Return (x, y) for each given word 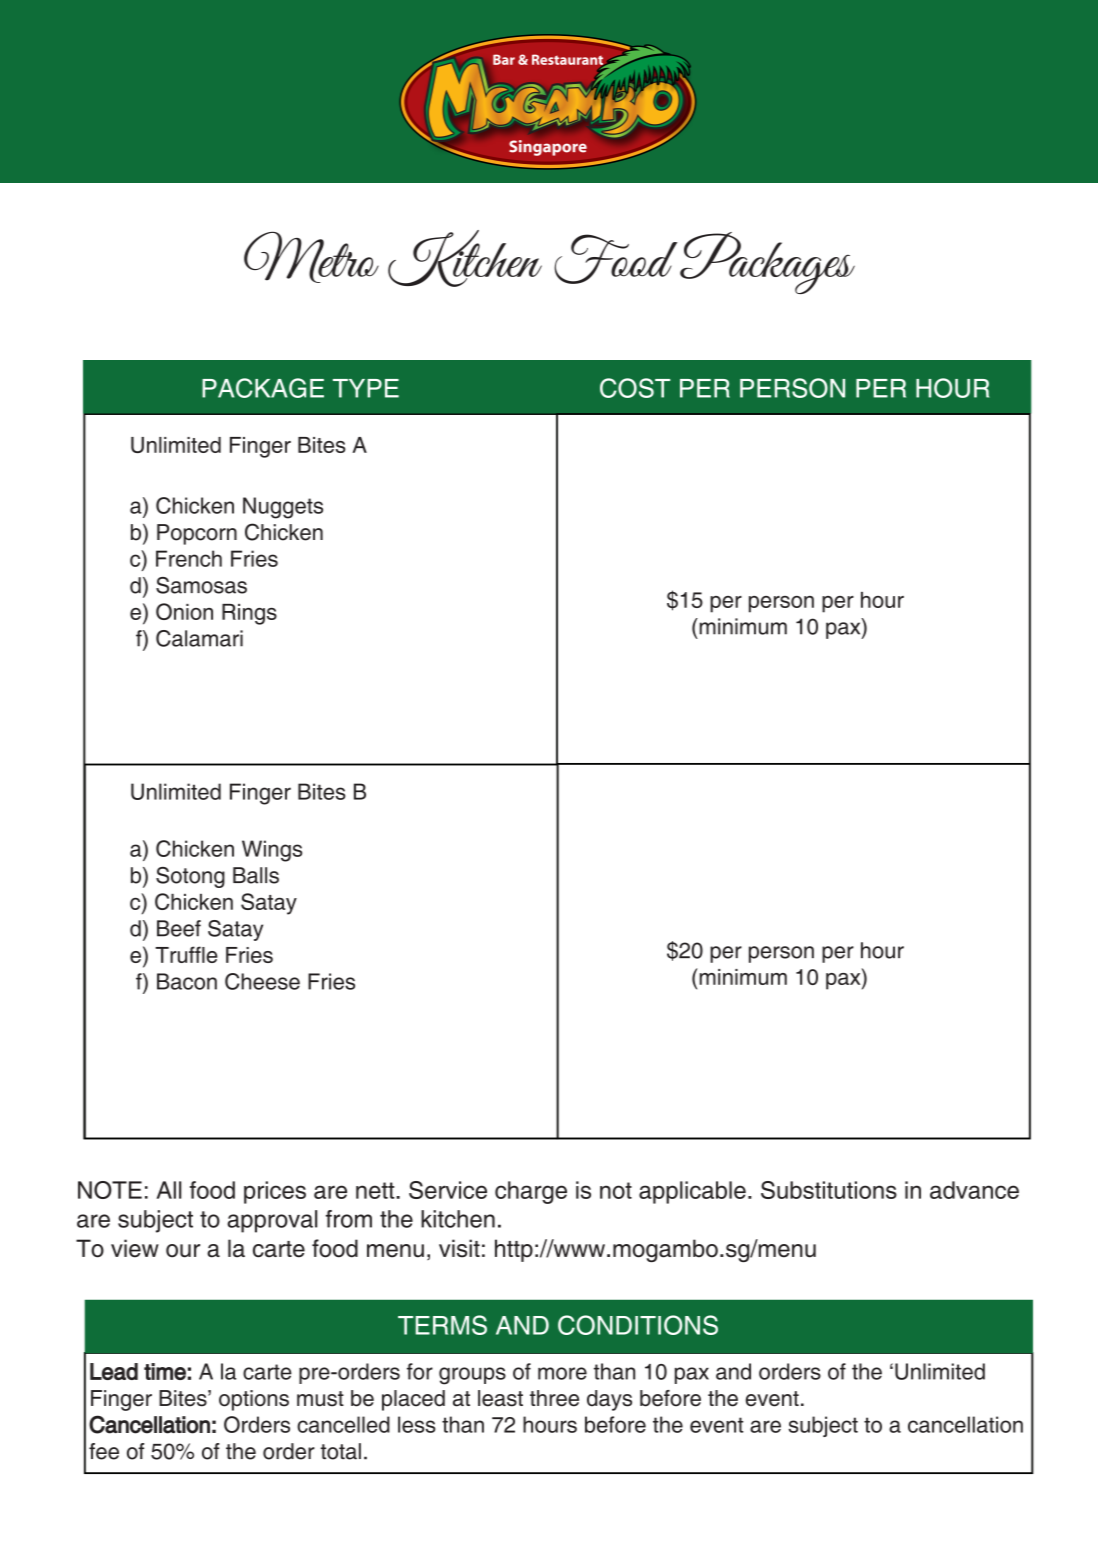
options (254, 1400)
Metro (311, 257)
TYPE (366, 388)
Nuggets (283, 508)
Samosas (201, 585)
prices (275, 1192)
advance (974, 1190)
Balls (256, 875)
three (554, 1398)
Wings (272, 851)
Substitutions (829, 1190)
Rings (249, 614)
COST (635, 388)
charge (531, 1192)
